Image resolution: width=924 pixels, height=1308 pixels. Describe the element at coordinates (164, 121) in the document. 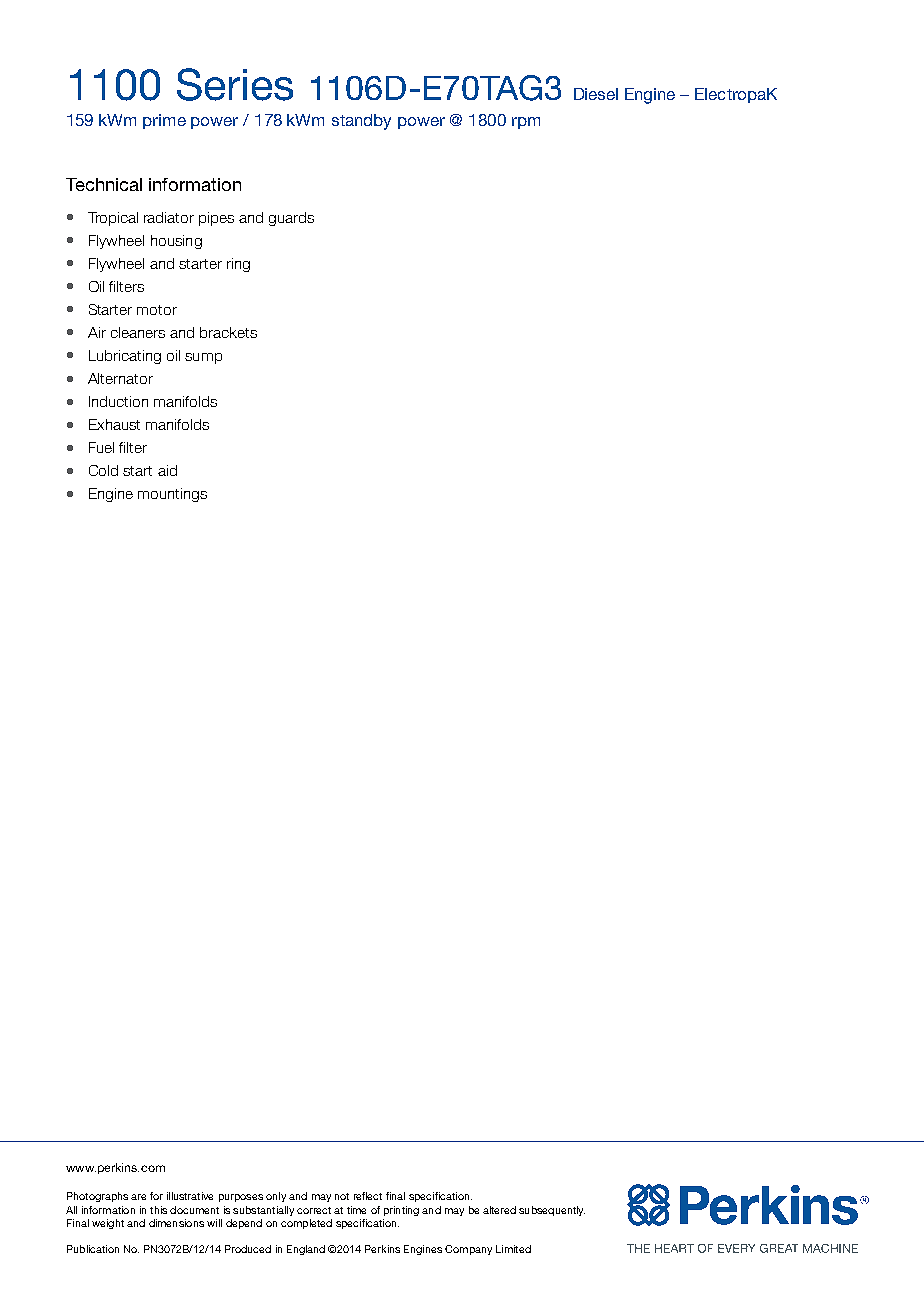

I see `prime` at that location.
